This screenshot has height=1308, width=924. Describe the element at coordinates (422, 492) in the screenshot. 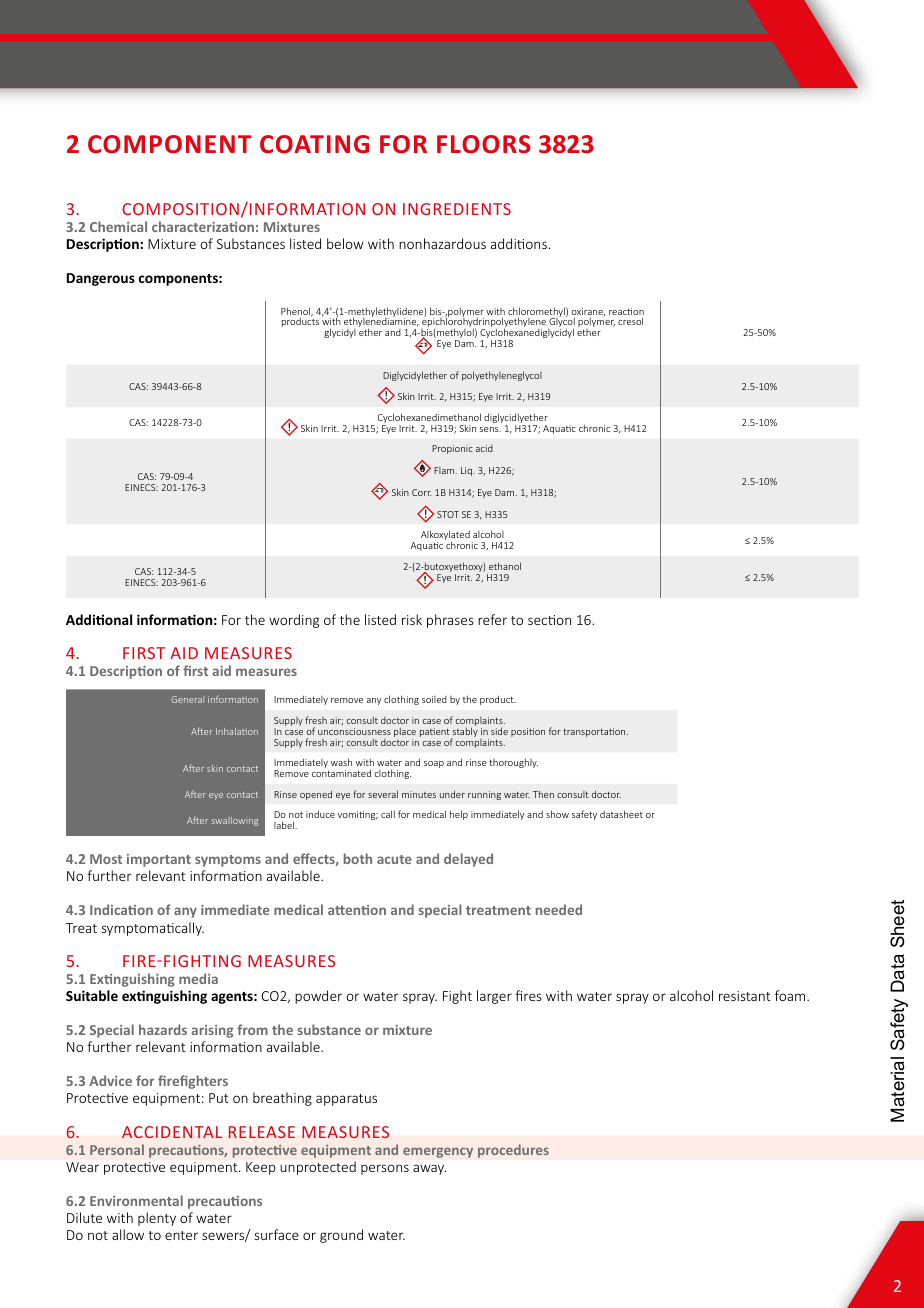

I see `Corr` at that location.
